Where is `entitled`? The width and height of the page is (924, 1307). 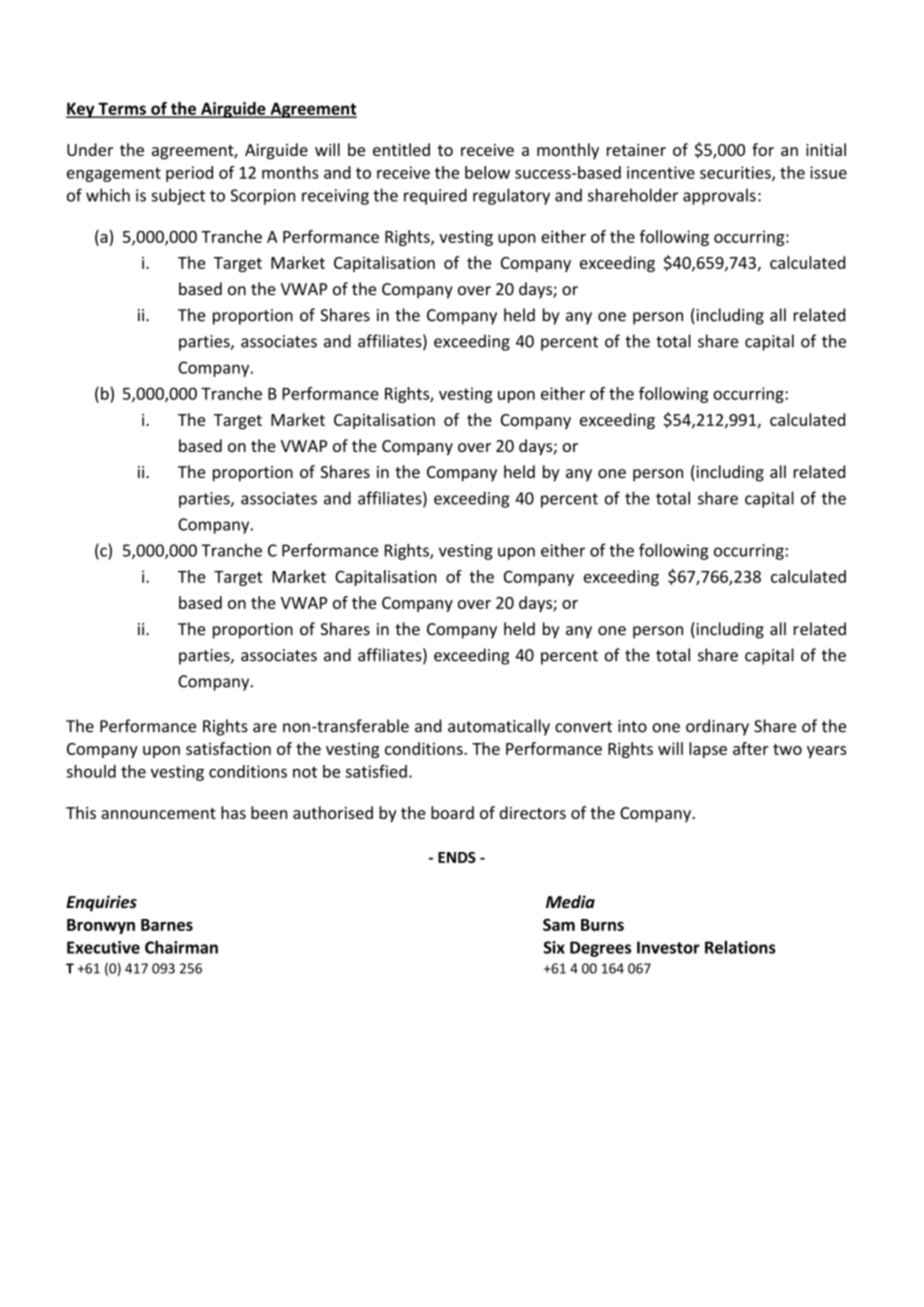 entitled is located at coordinates (401, 149).
